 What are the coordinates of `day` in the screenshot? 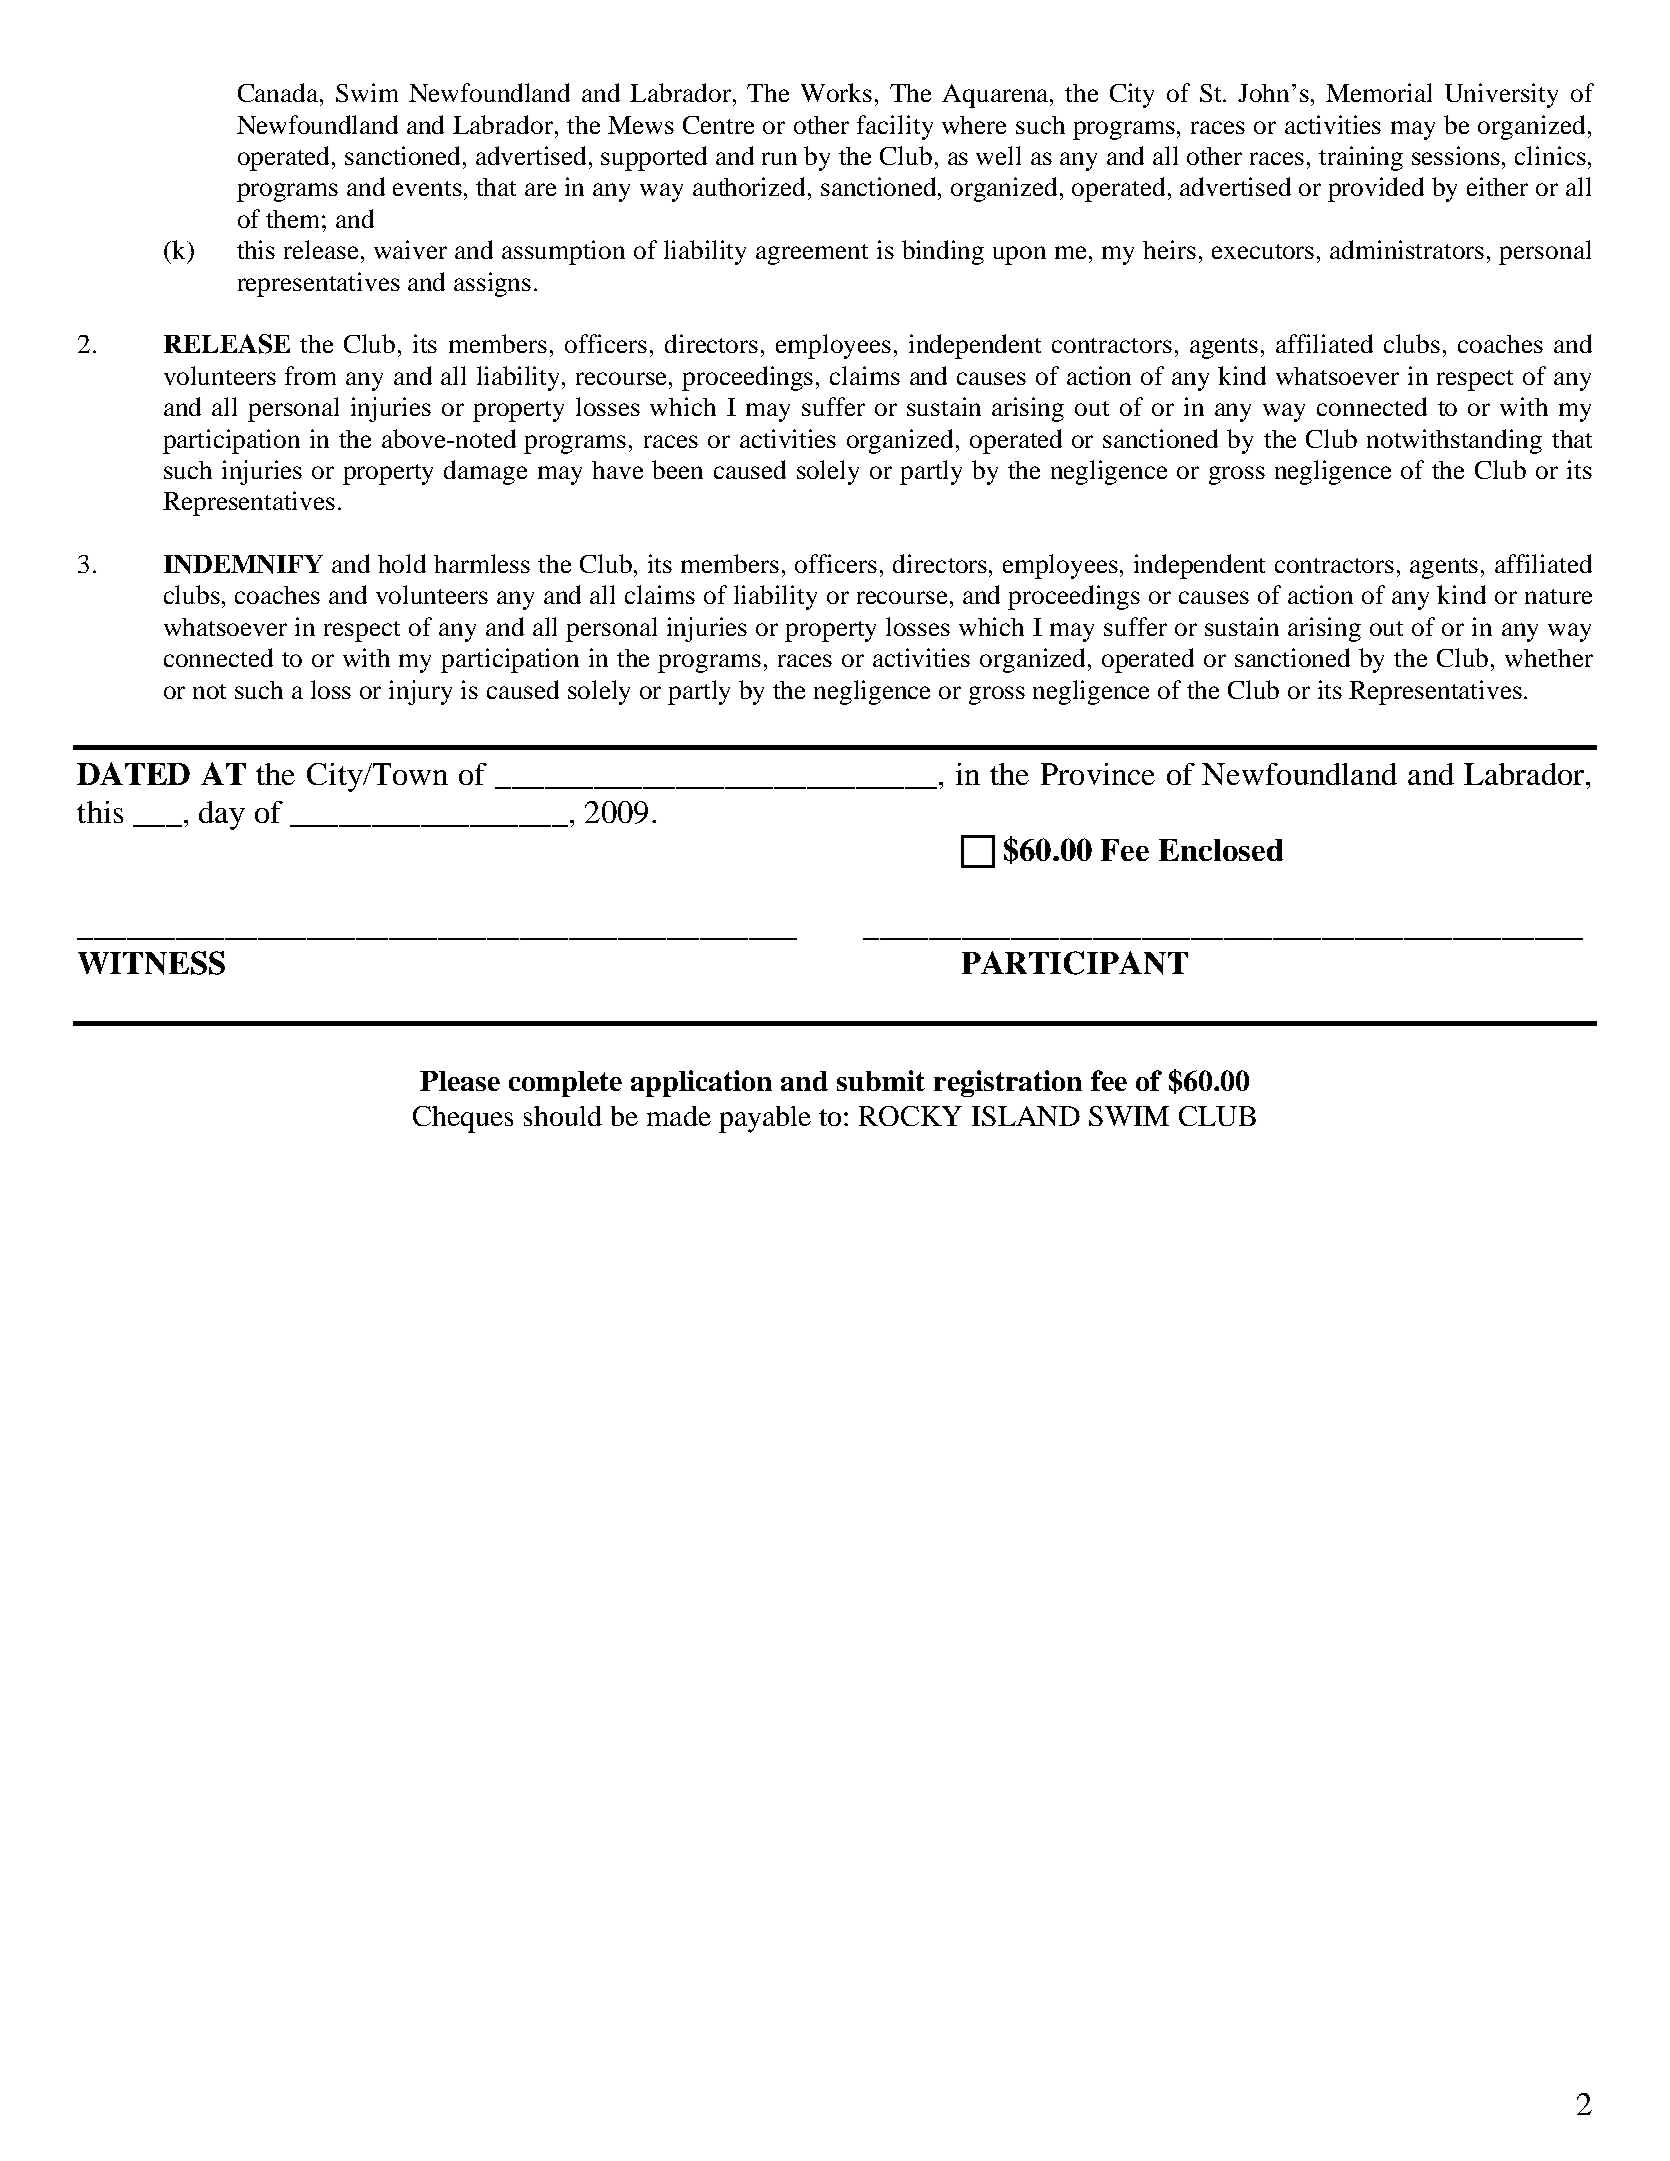 It's located at (222, 815).
